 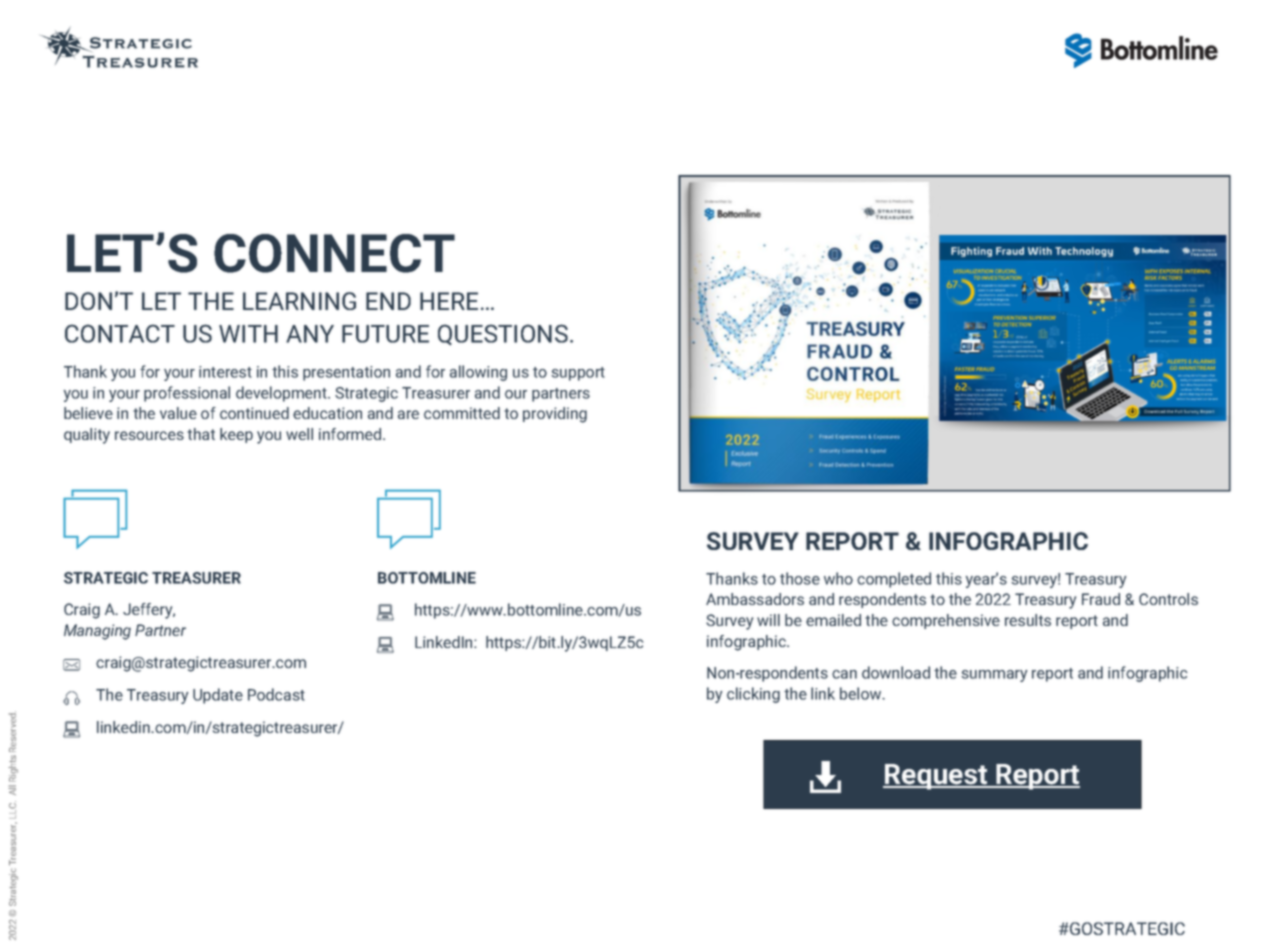 I want to click on QUESTIONS, so click(x=503, y=334).
